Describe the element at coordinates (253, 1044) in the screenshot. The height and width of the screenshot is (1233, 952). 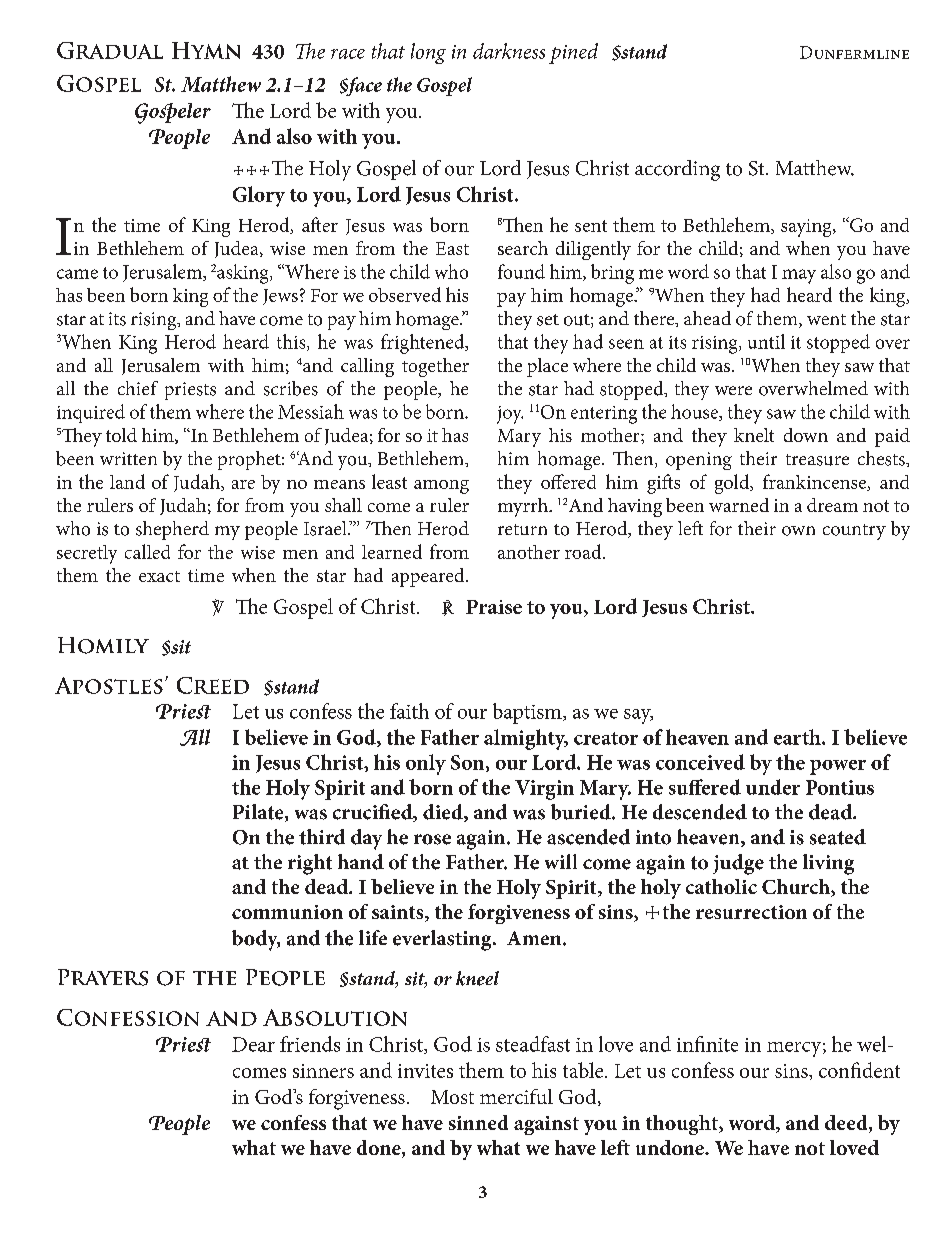
I see `Dear` at that location.
